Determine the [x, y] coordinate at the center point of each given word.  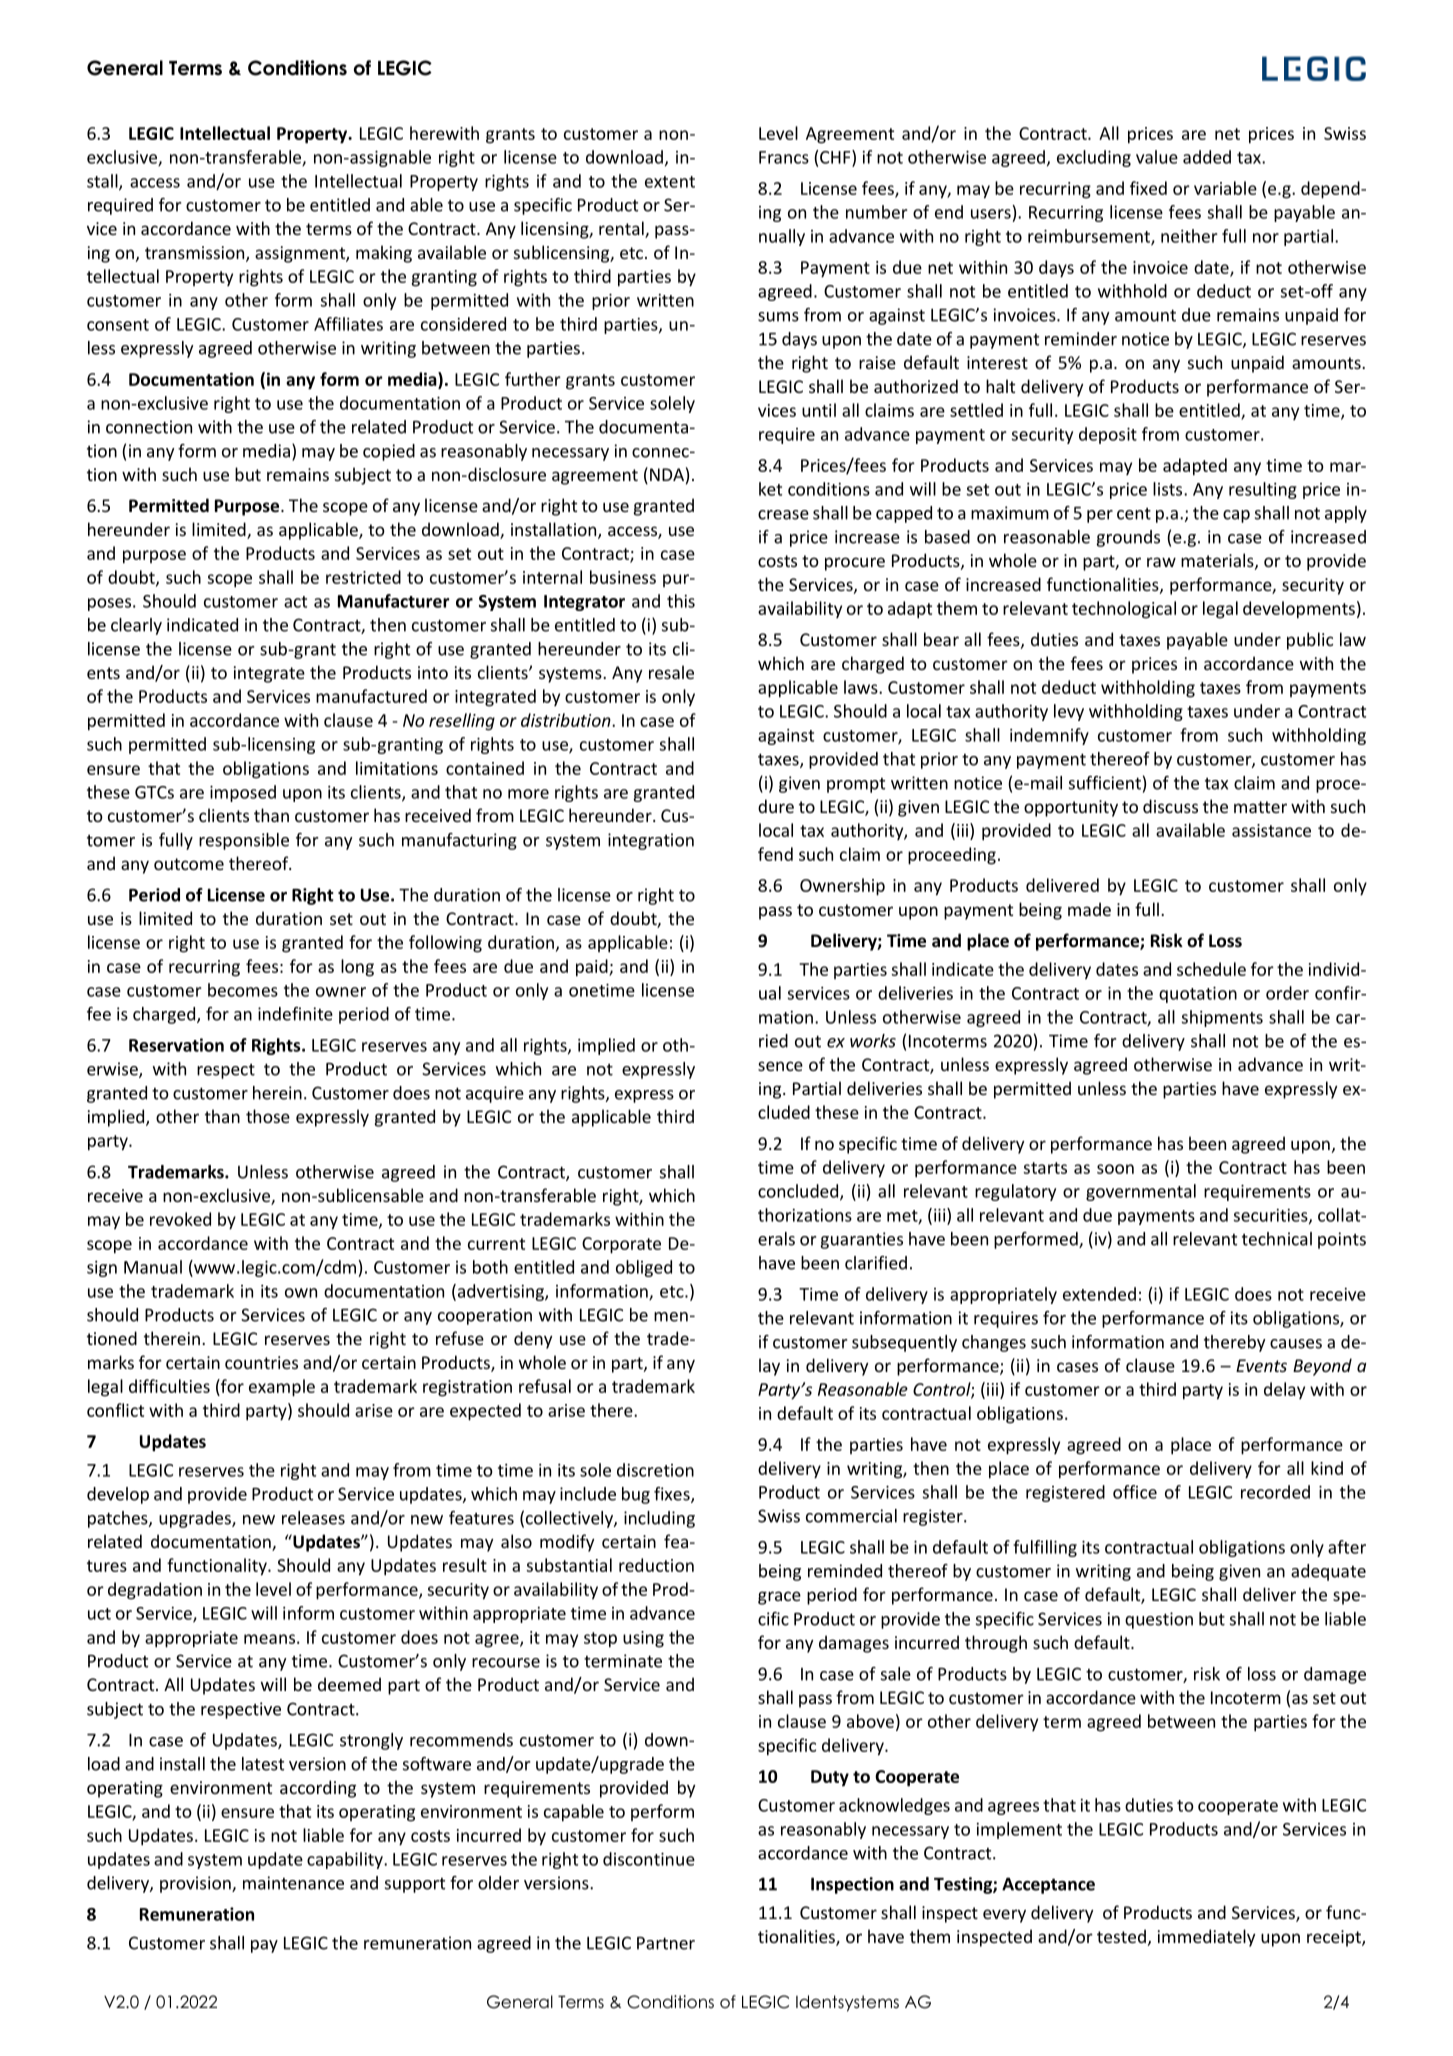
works [873, 1041]
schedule [1211, 969]
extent [670, 182]
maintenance [293, 1883]
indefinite [295, 1014]
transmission [194, 252]
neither [1189, 236]
